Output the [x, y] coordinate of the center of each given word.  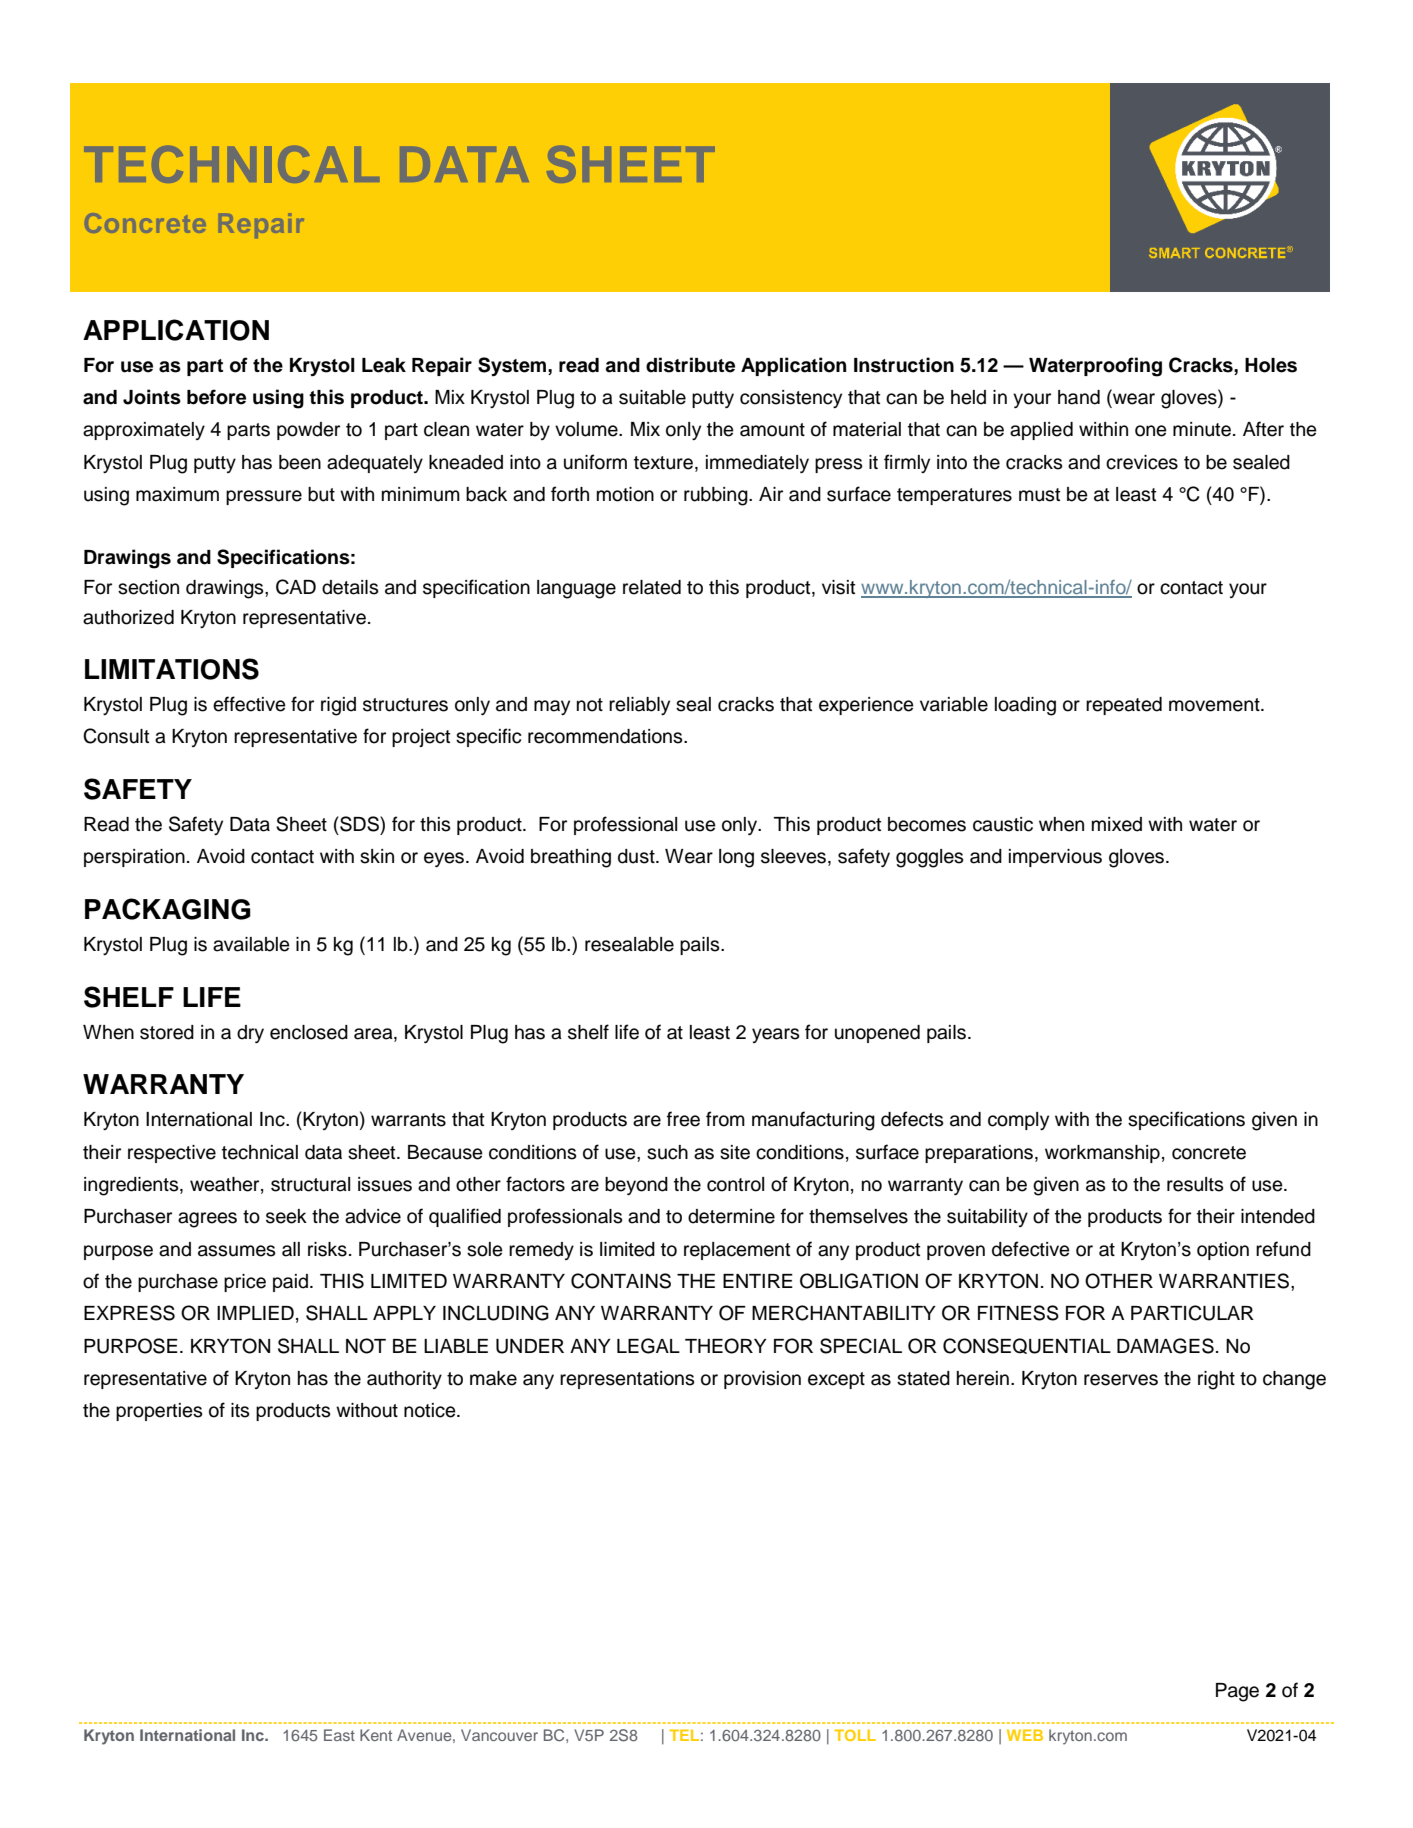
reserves [1121, 1380]
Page [1237, 1692]
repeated [1124, 706]
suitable [652, 397]
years [776, 1035]
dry [250, 1034]
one [1151, 431]
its [240, 1410]
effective [249, 704]
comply [1018, 1121]
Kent [376, 1735]
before [216, 397]
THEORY [726, 1346]
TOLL [855, 1735]
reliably [639, 706]
